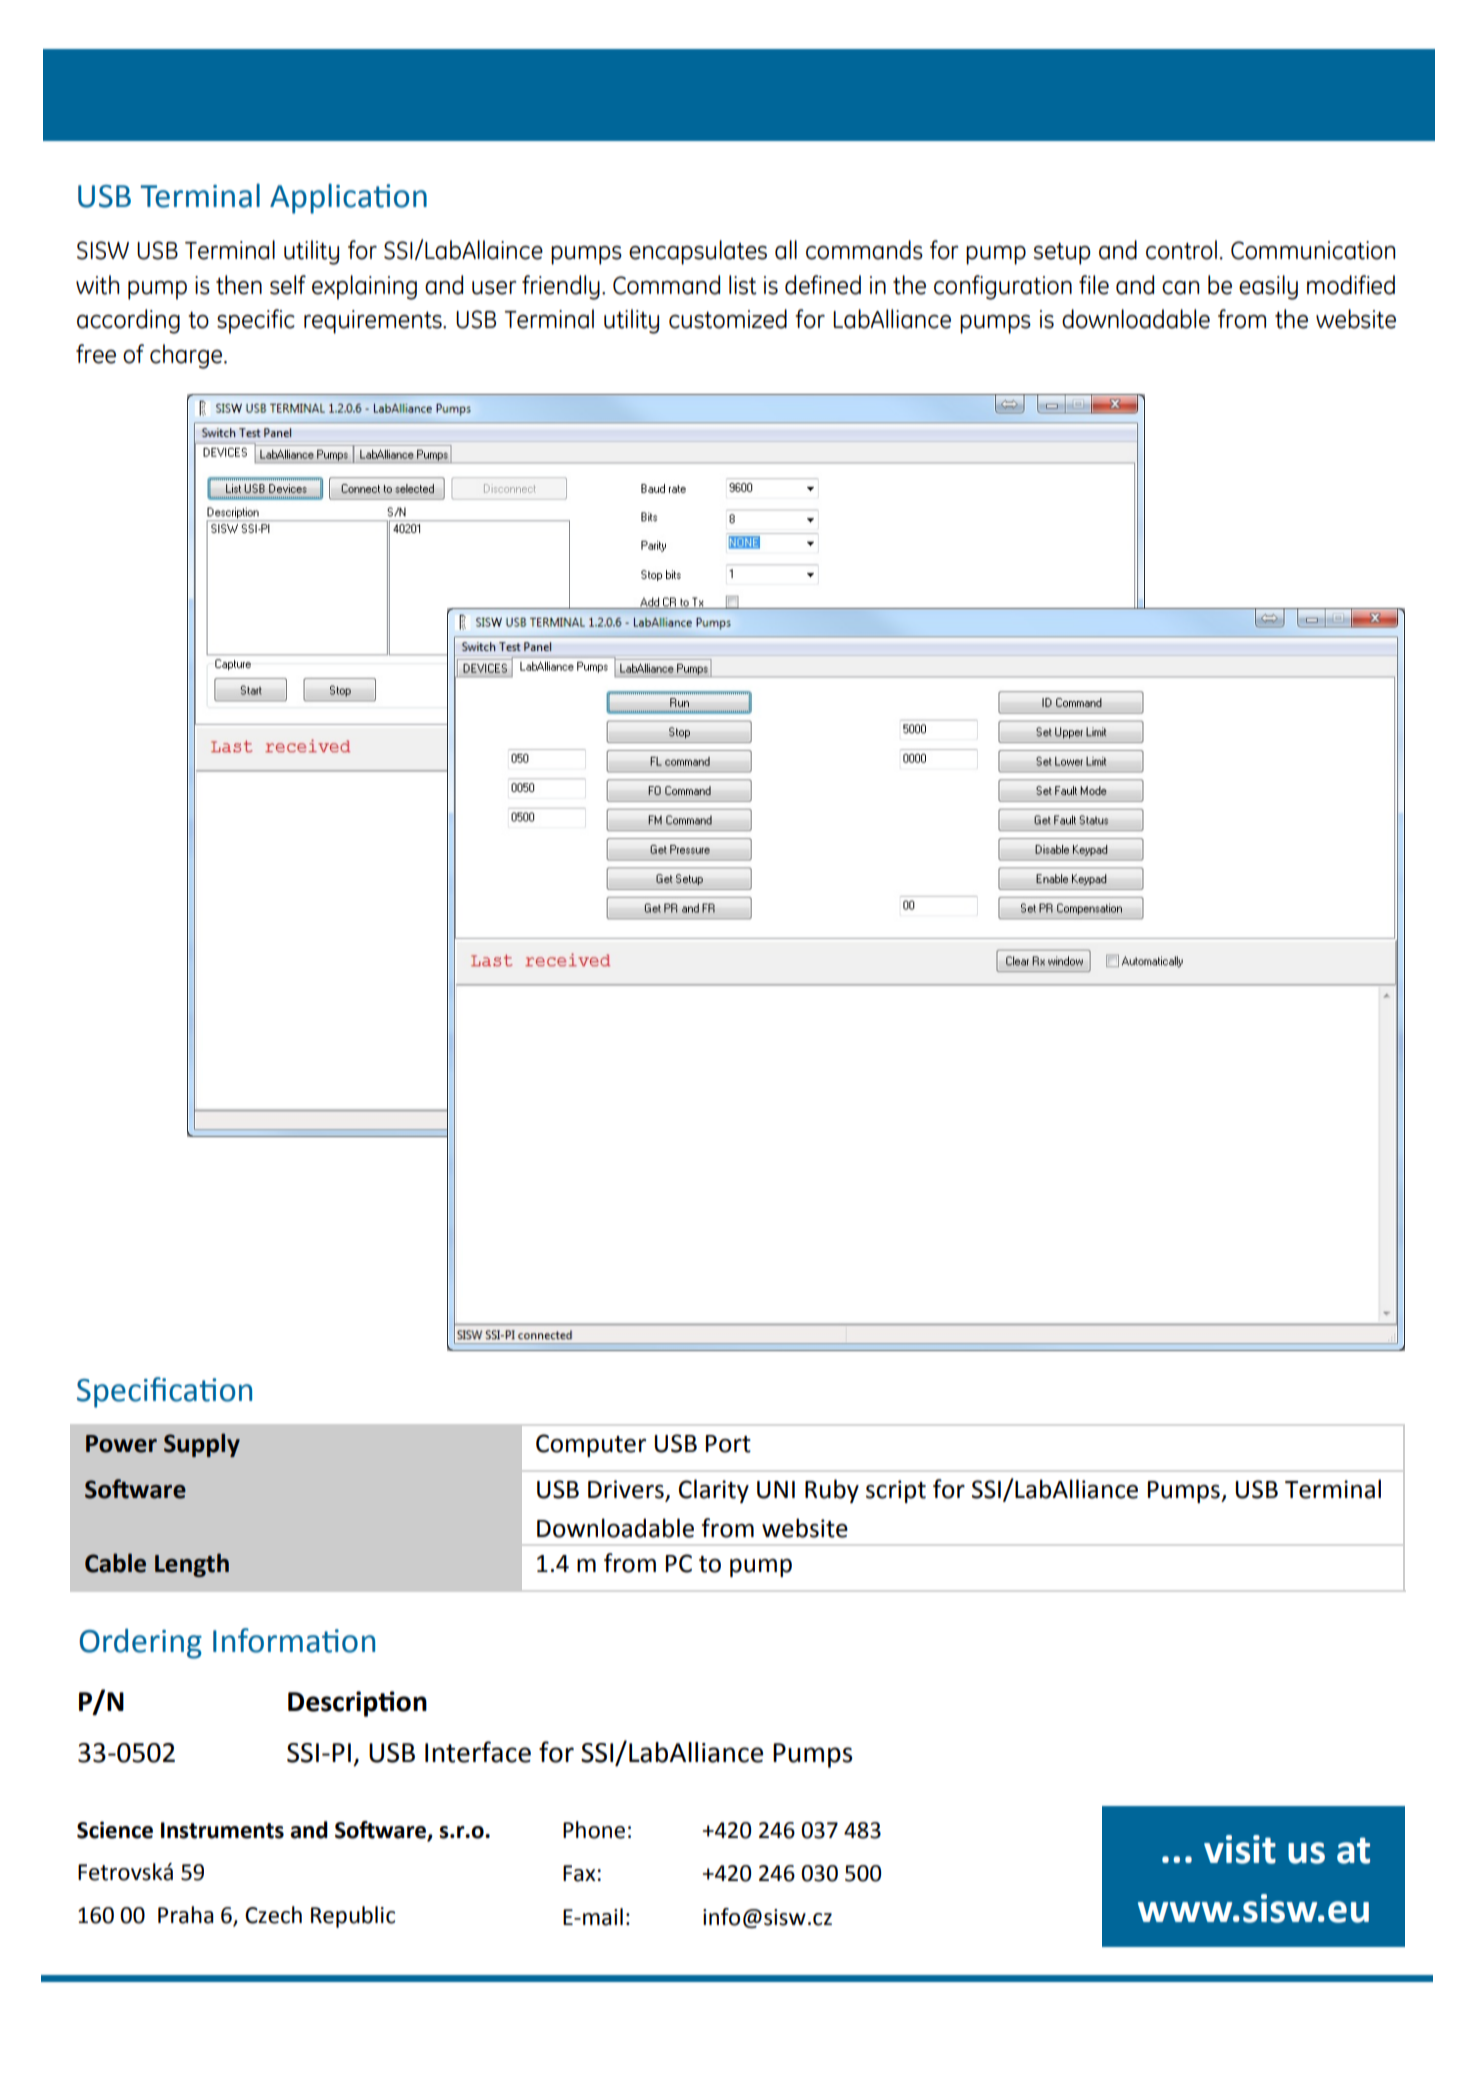  I want to click on charge, so click(186, 356).
